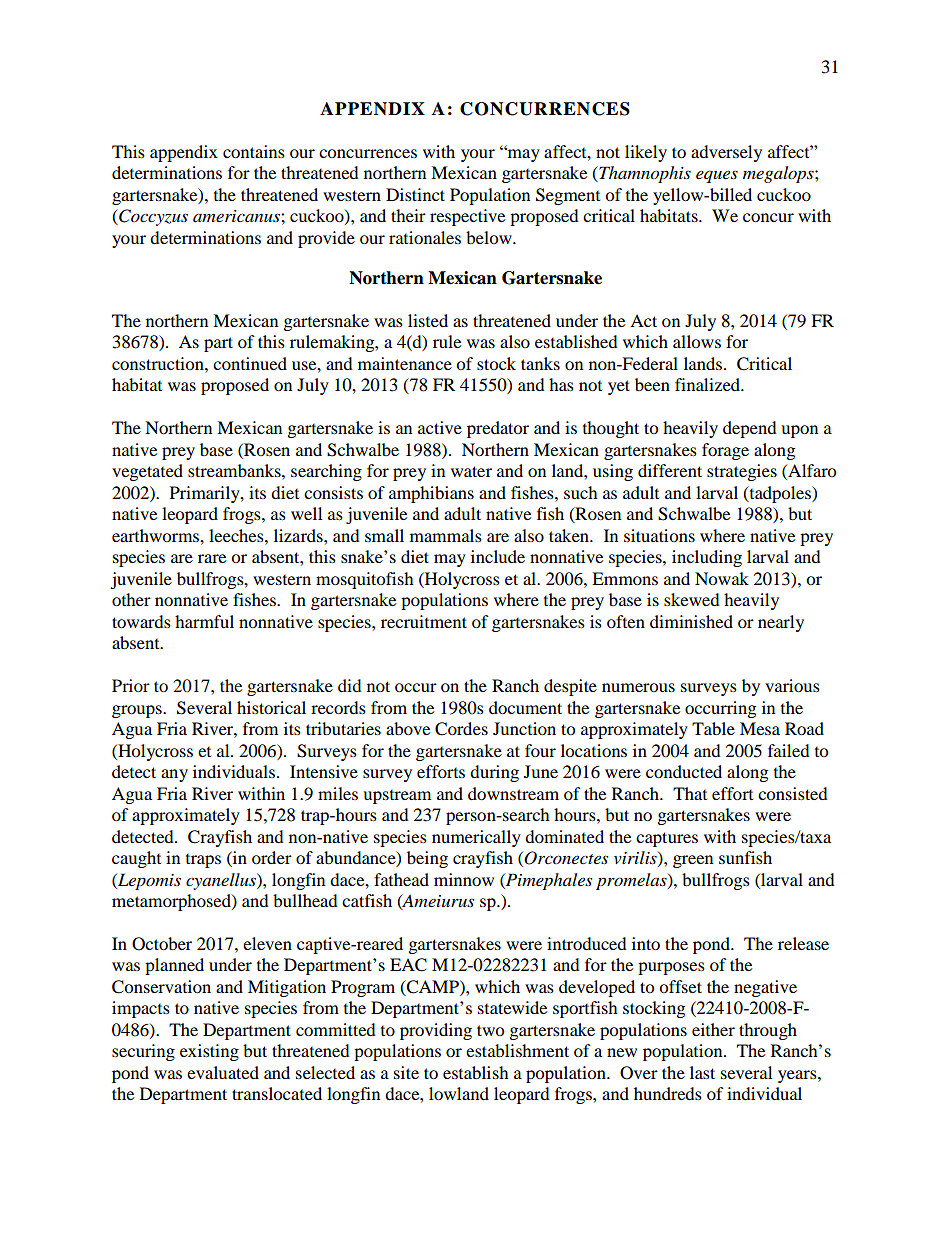  I want to click on diminished, so click(691, 621).
